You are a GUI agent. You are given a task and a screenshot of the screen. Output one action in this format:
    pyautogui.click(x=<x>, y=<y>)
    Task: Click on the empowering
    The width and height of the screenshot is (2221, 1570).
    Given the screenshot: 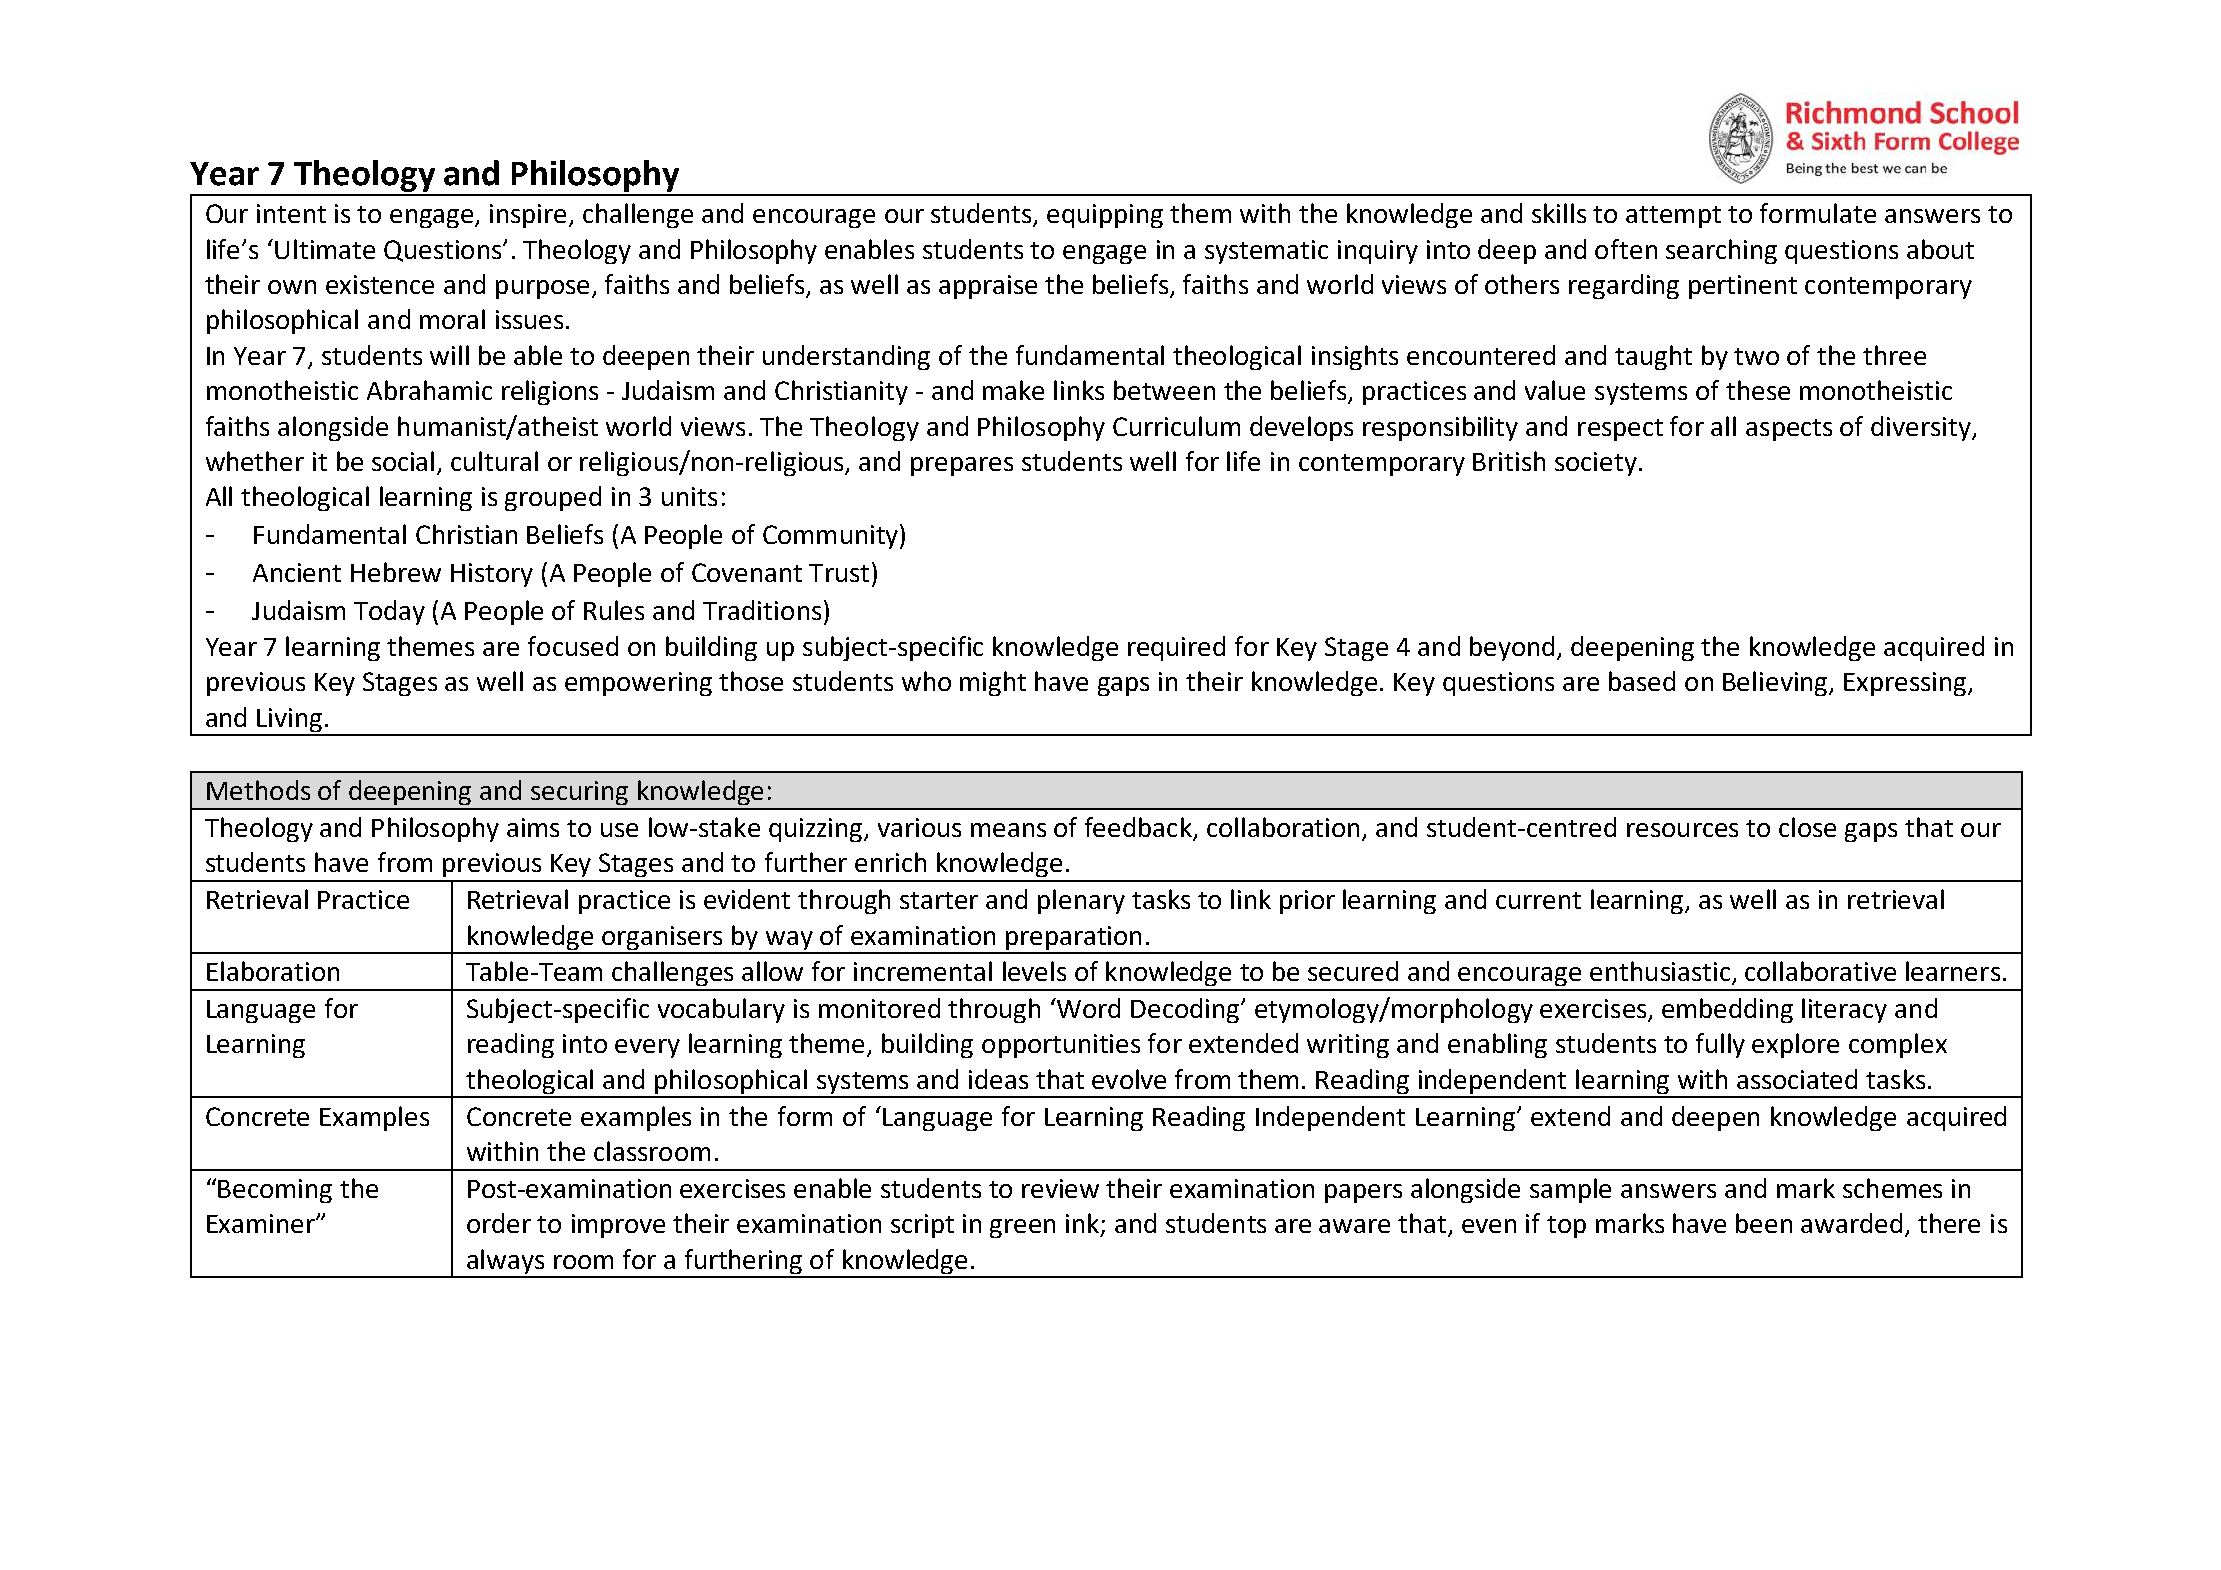 What is the action you would take?
    pyautogui.click(x=638, y=684)
